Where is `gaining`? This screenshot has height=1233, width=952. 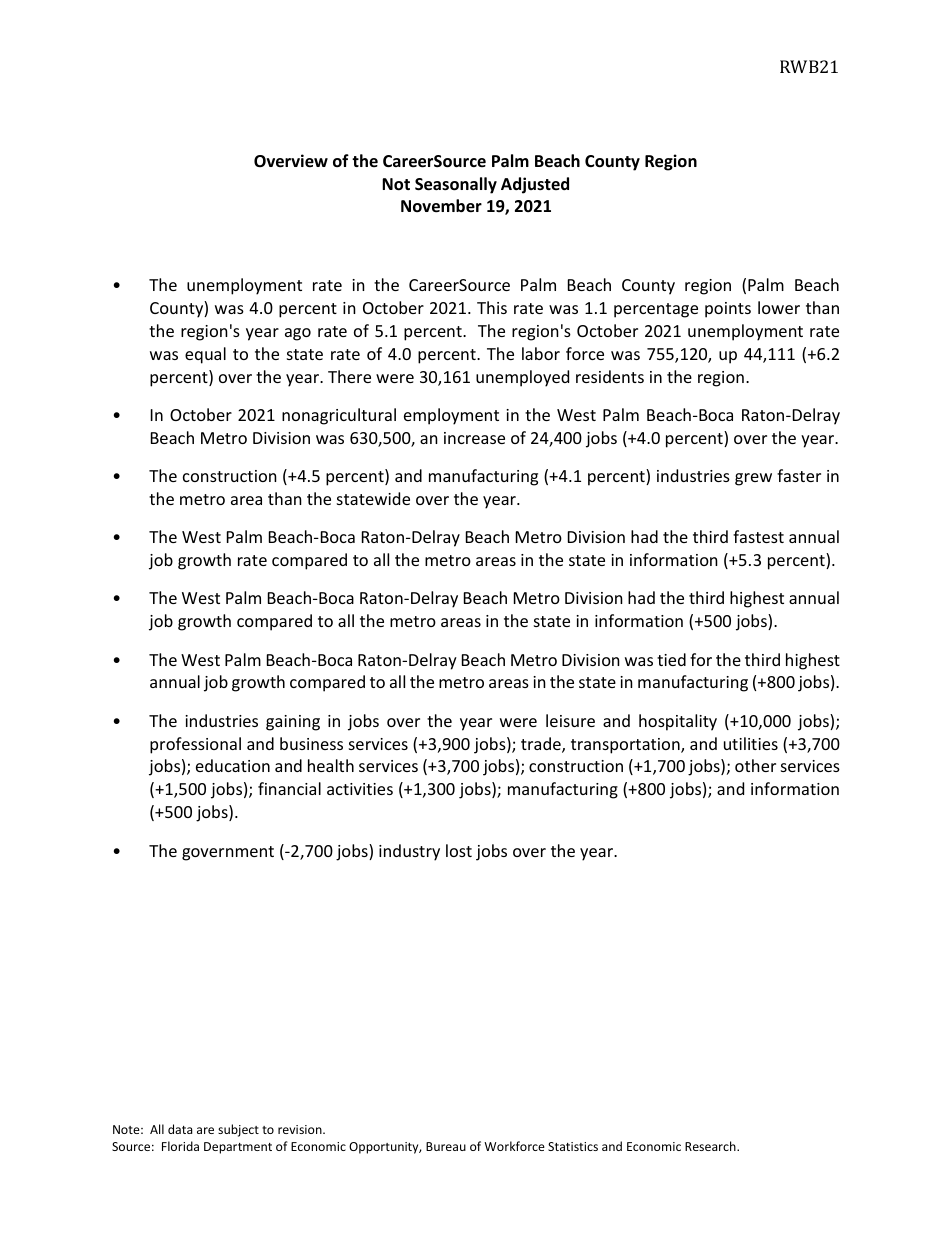 gaining is located at coordinates (293, 723).
